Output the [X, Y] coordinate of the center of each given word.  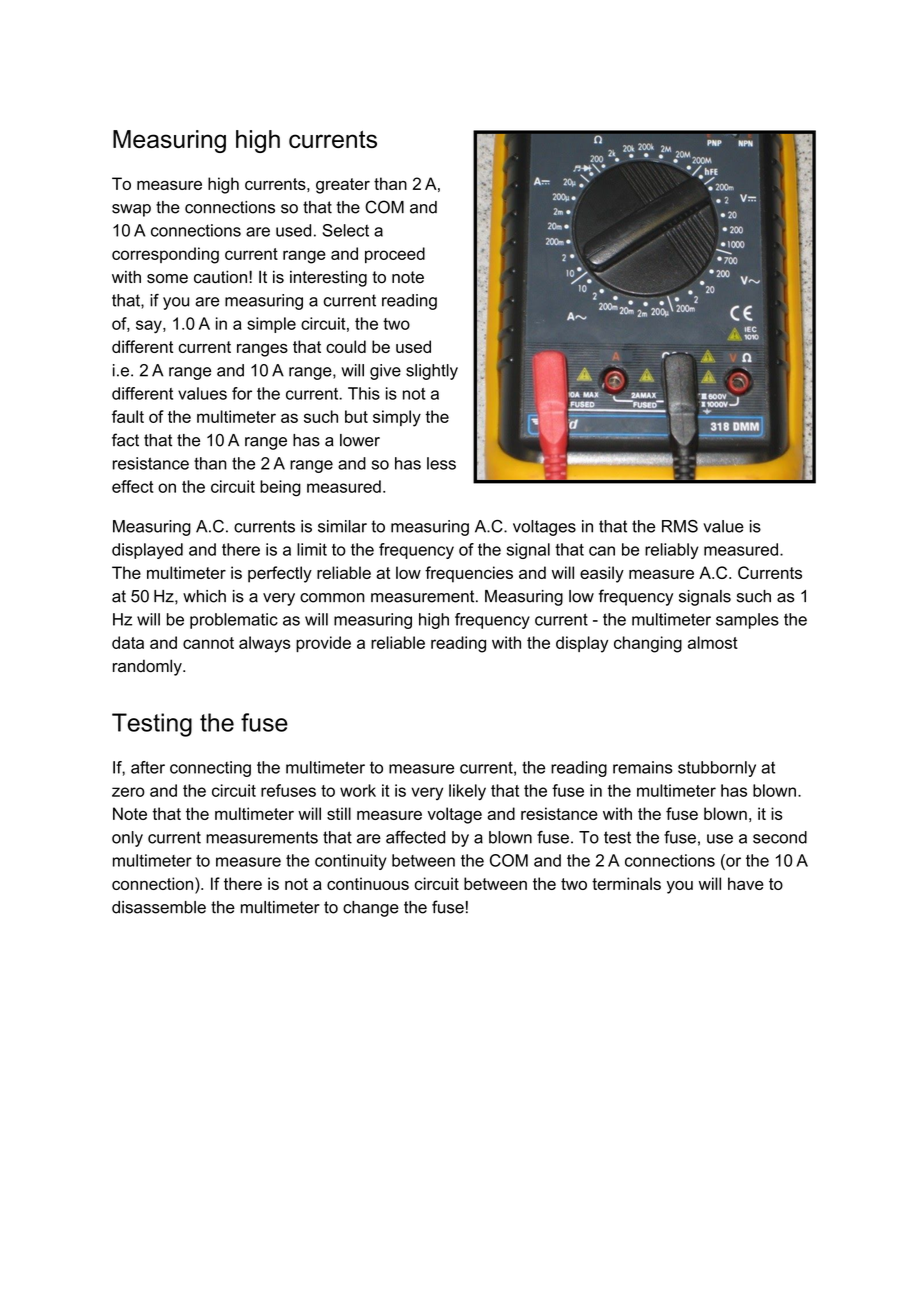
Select [345, 230]
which [204, 596]
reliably [672, 551]
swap [131, 210]
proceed [395, 255]
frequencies [469, 574]
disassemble [159, 907]
